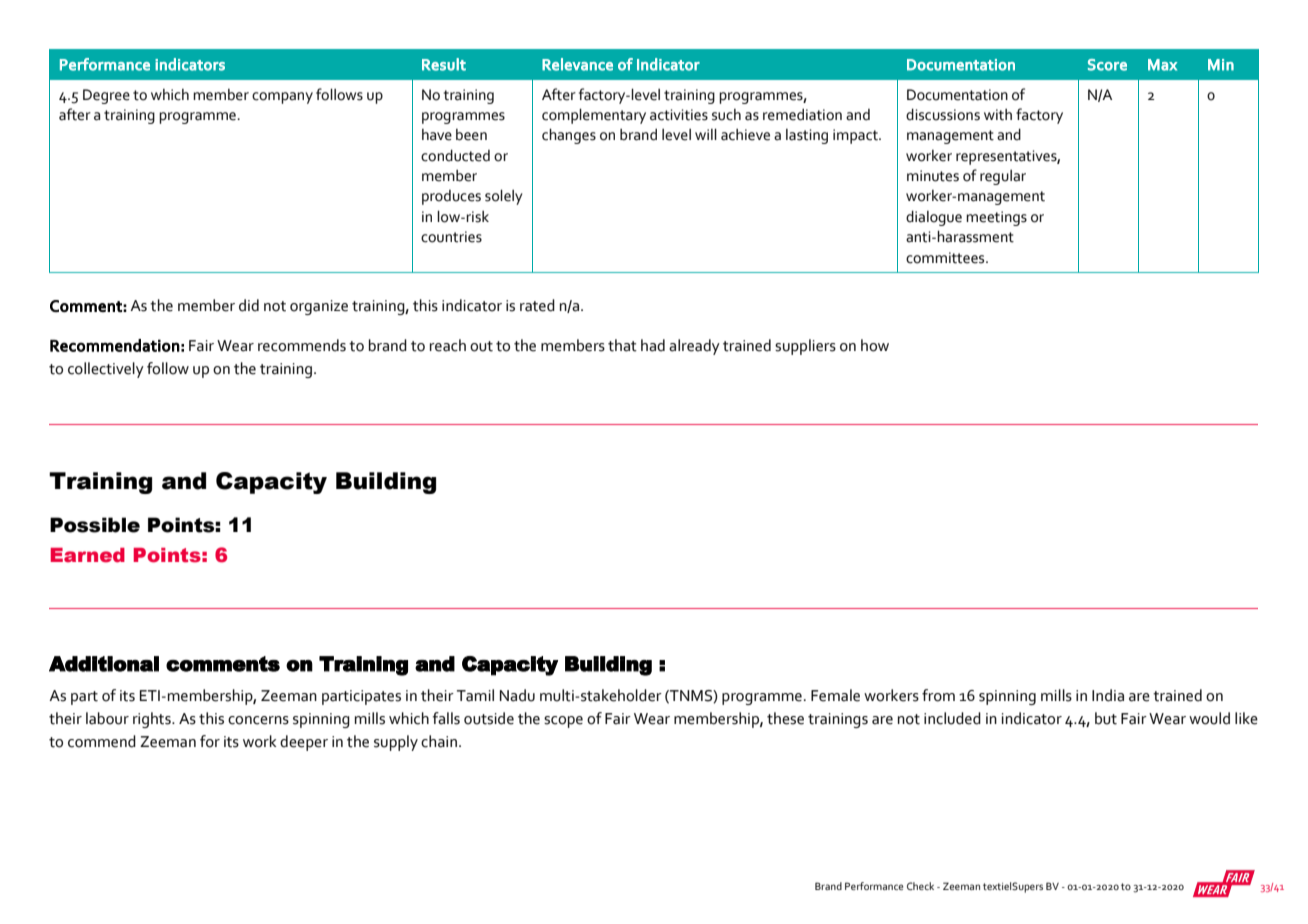 The width and height of the screenshot is (1308, 924). I want to click on deeper, so click(304, 743).
